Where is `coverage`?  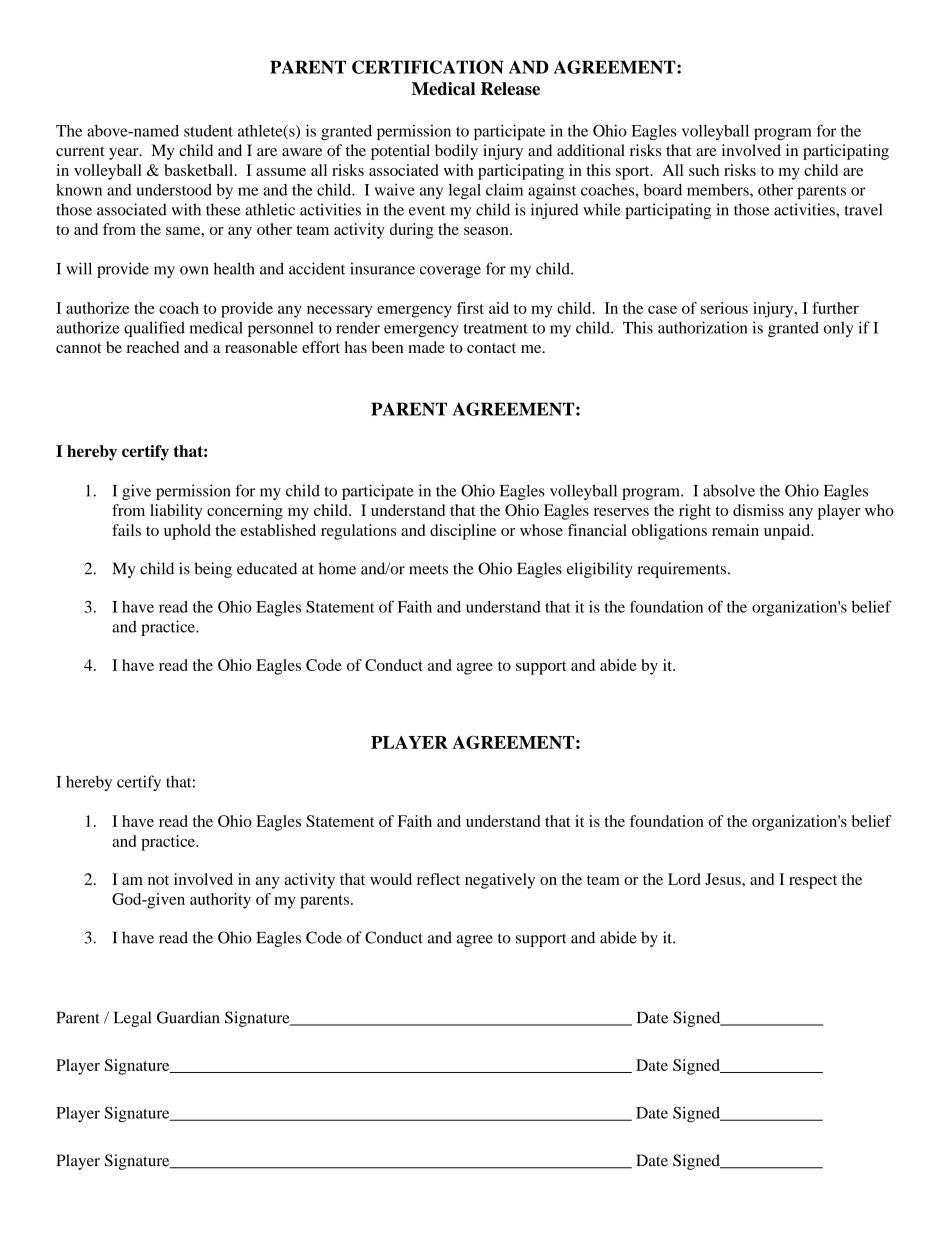 coverage is located at coordinates (450, 272).
